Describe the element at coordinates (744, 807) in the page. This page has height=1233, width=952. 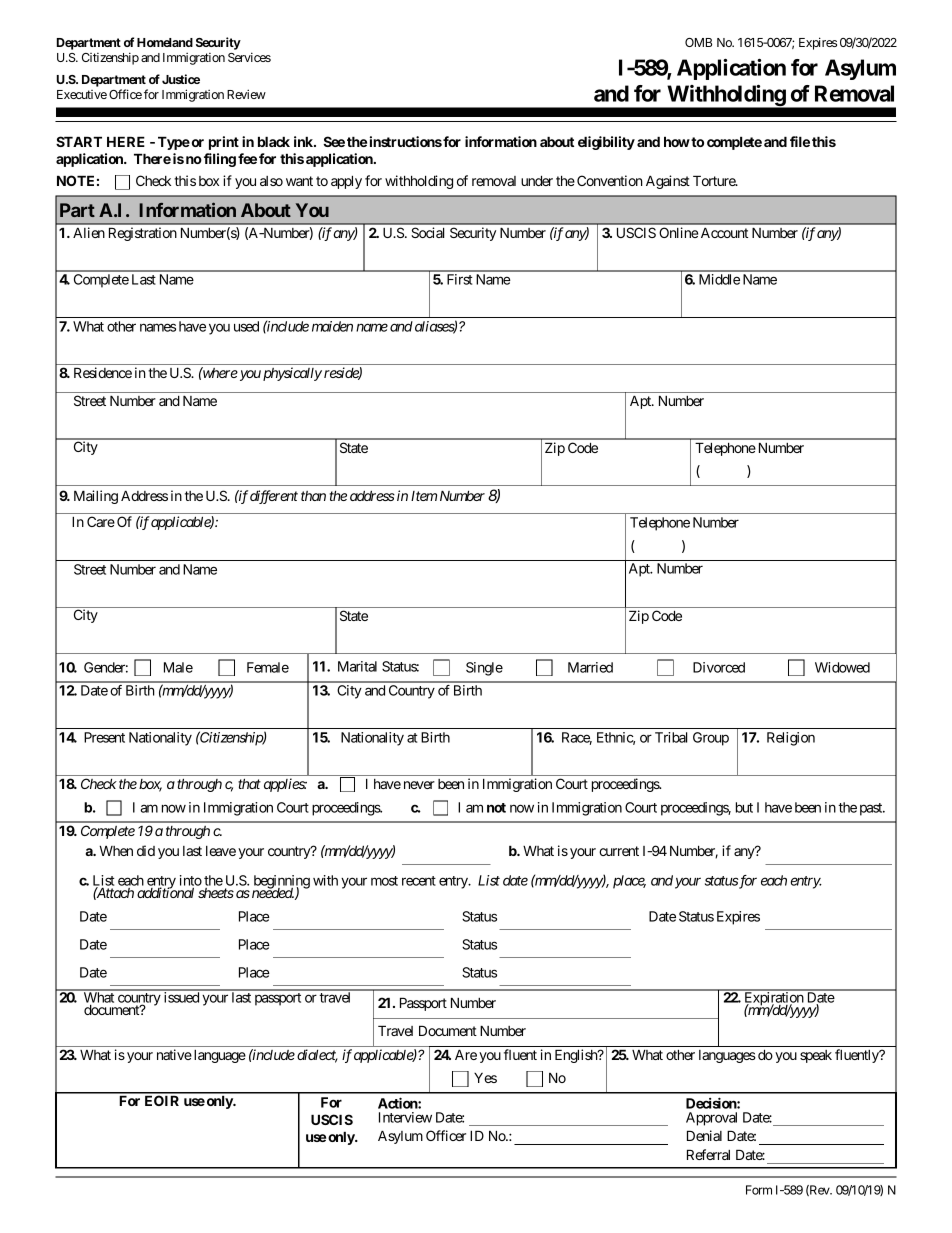
I see `but` at that location.
